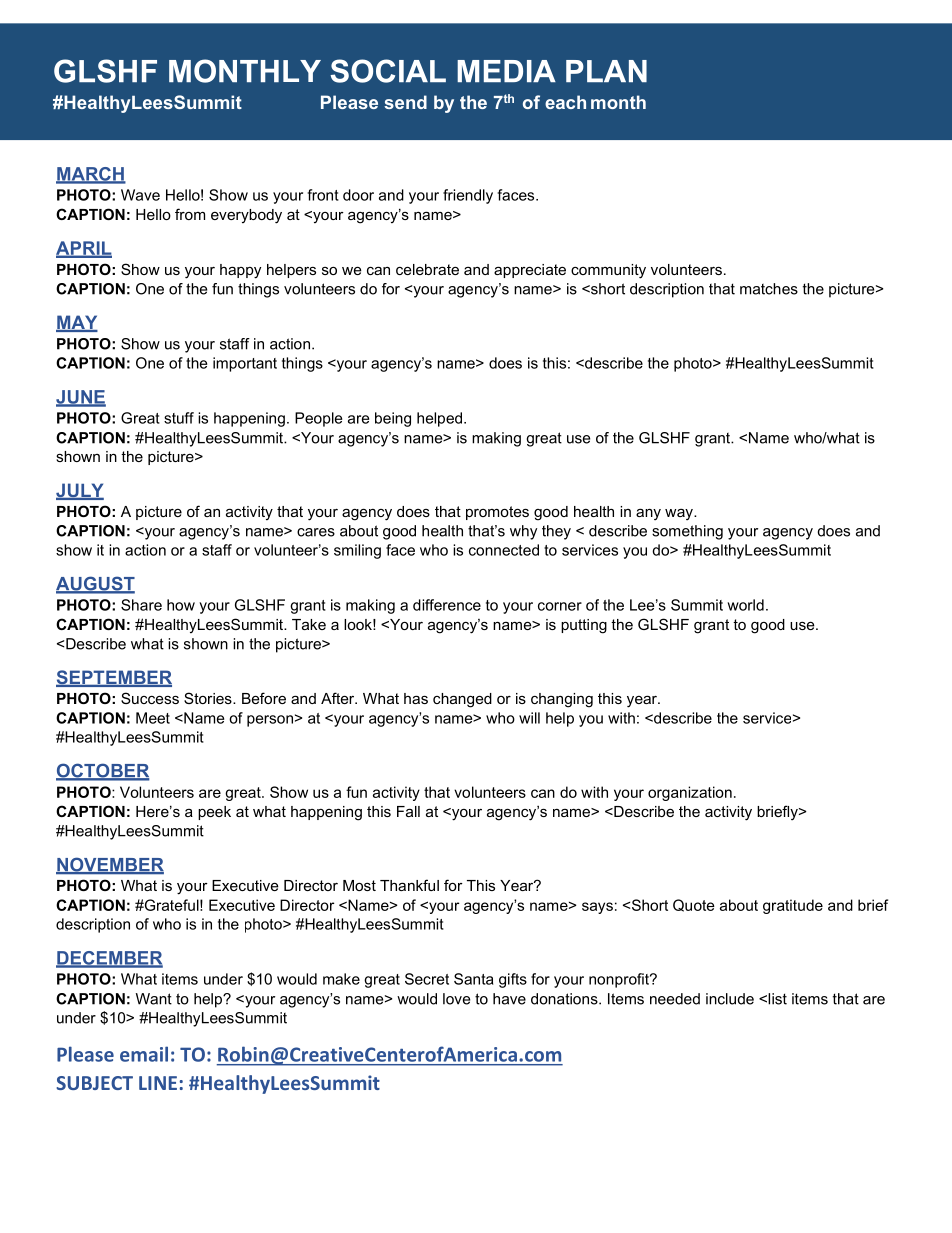 This screenshot has height=1233, width=952. What do you see at coordinates (745, 605) in the screenshot?
I see `world` at bounding box center [745, 605].
